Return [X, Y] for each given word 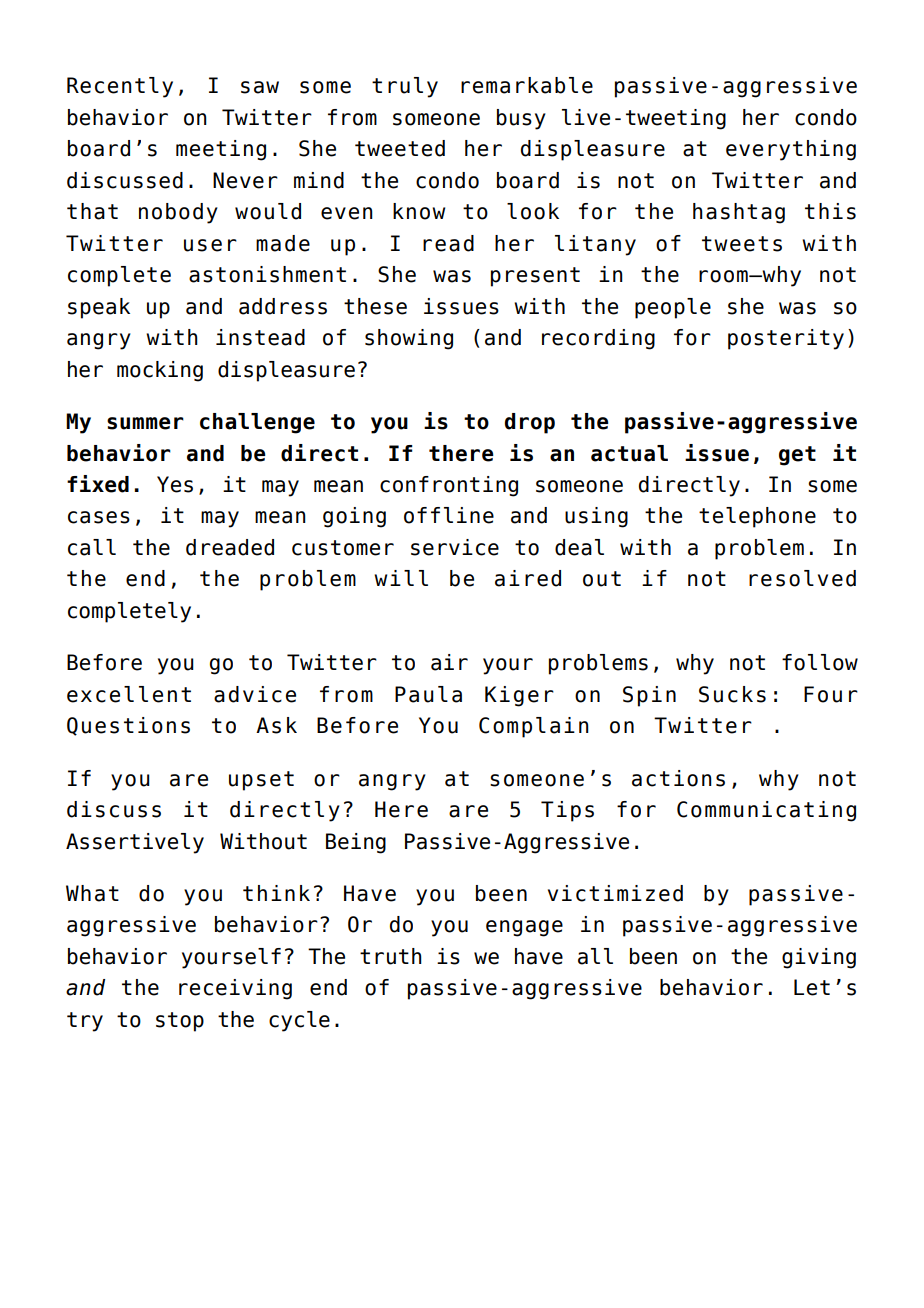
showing [409, 339]
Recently [120, 87]
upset [261, 781]
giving [819, 958]
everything [791, 150]
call [92, 547]
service [455, 547]
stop [180, 1022]
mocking [160, 371]
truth [391, 956]
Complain [534, 727]
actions [678, 778]
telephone [757, 517]
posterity [786, 339]
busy [521, 119]
